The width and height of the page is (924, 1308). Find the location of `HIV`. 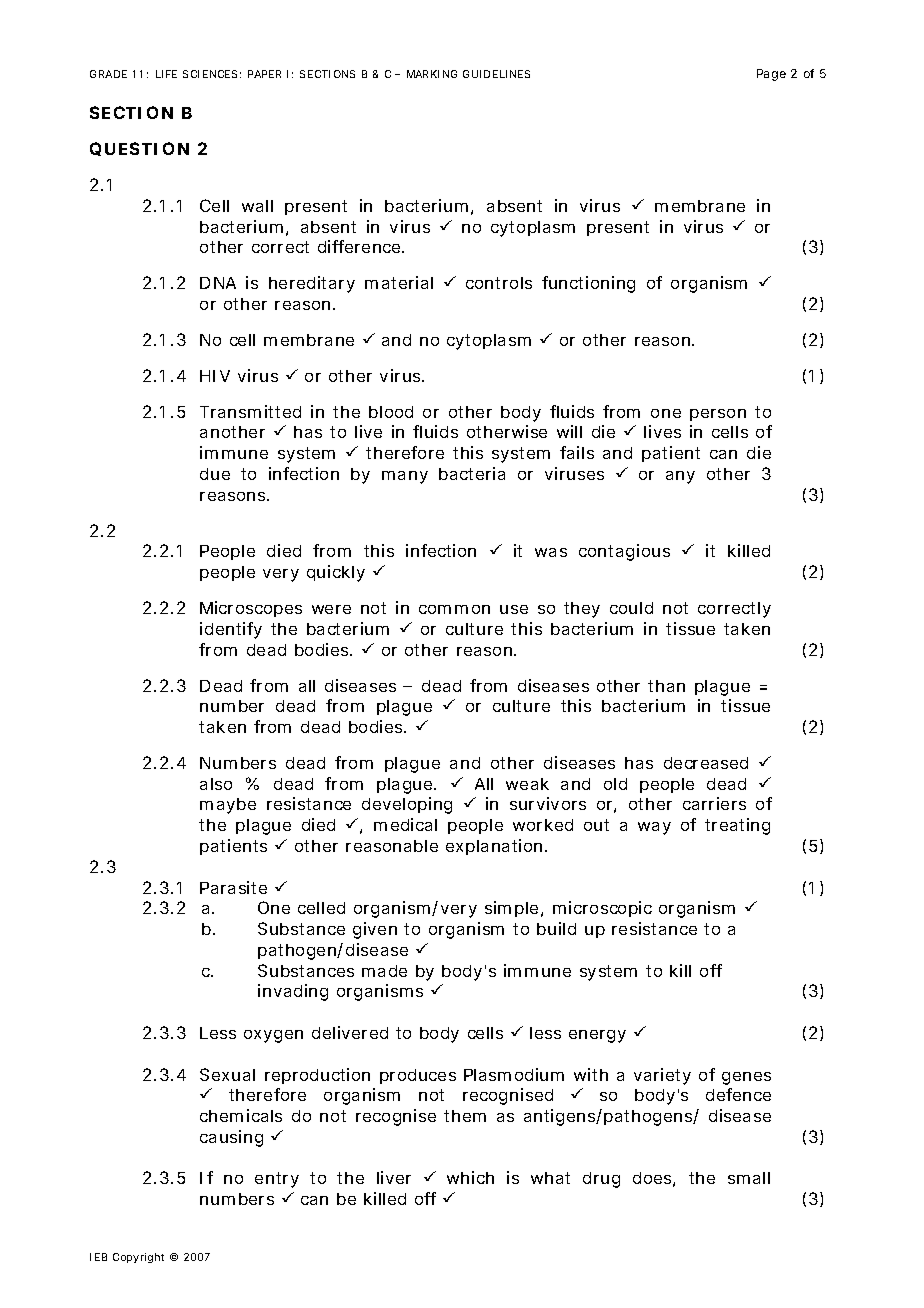

HIV is located at coordinates (215, 376).
